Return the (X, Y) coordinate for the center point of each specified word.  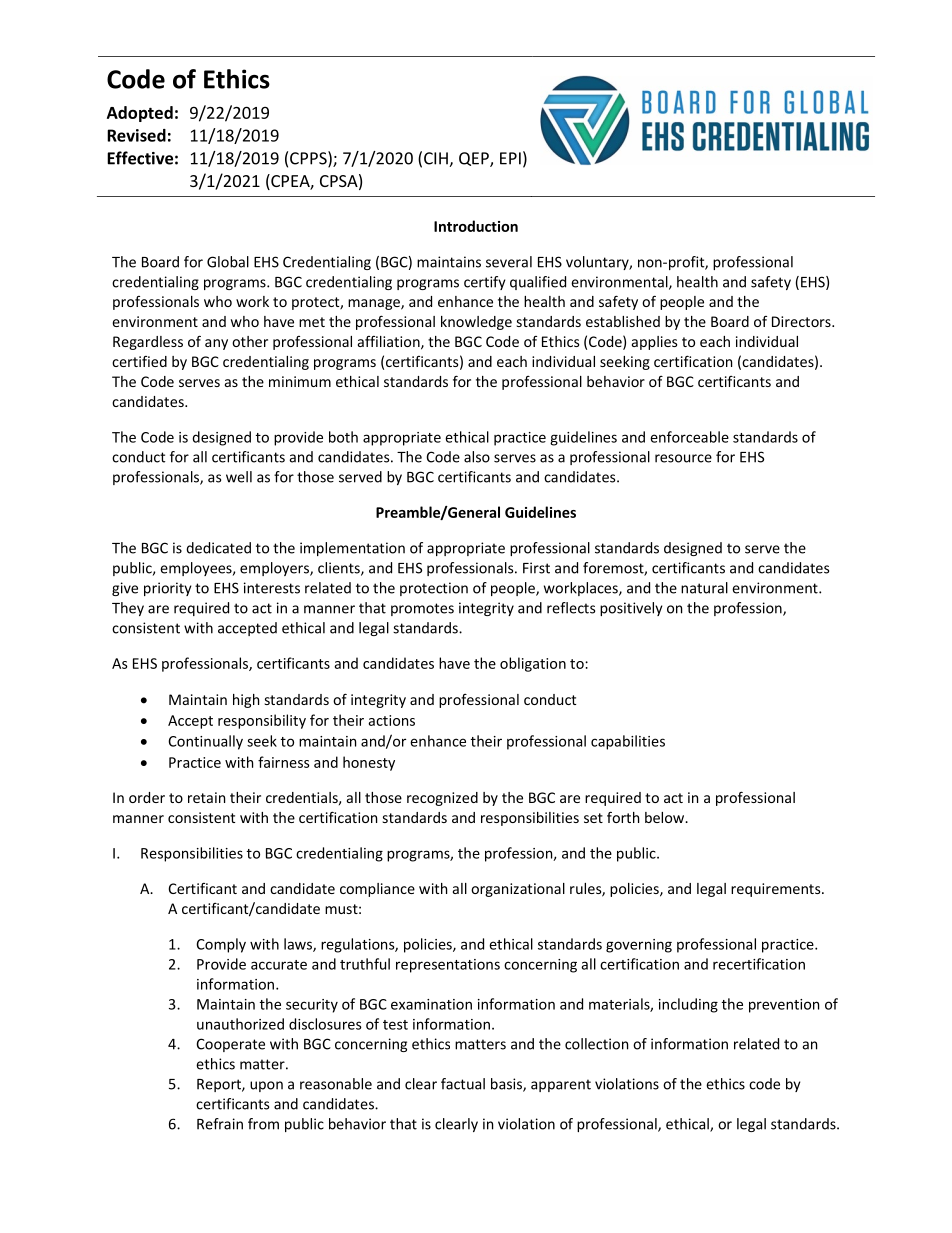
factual (463, 1084)
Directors (802, 321)
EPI (510, 158)
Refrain (220, 1124)
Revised (136, 135)
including (688, 1005)
